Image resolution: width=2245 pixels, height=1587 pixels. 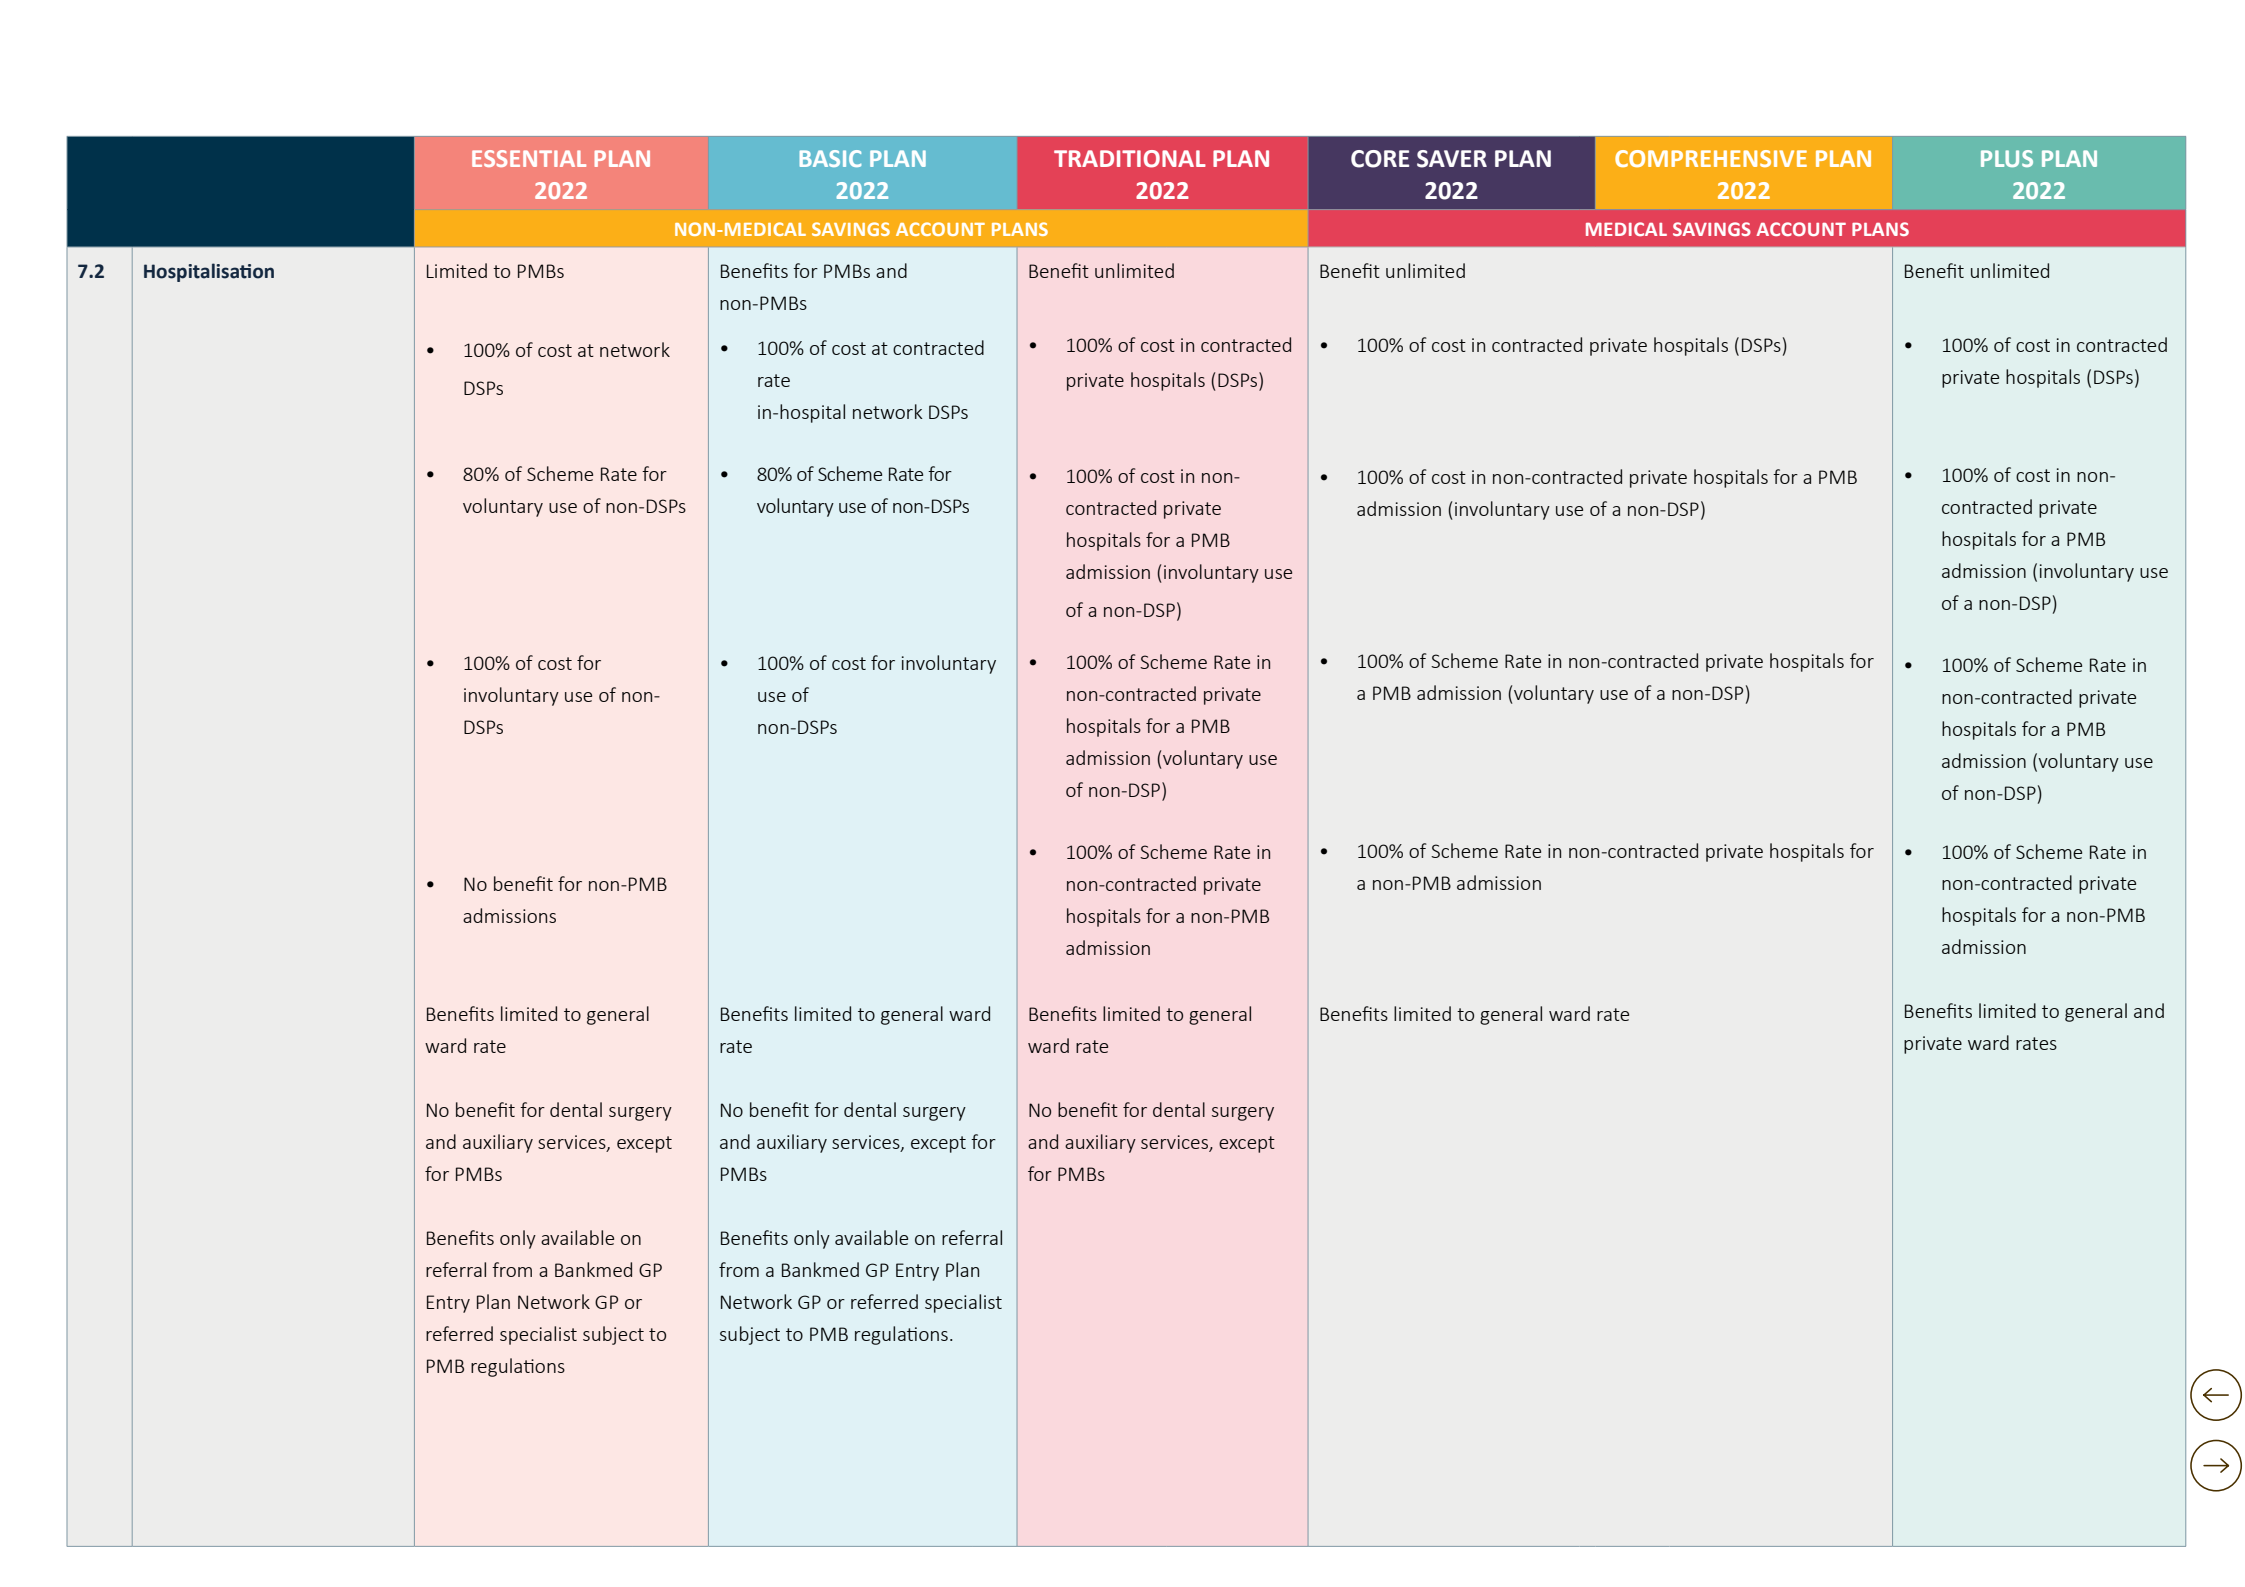 What do you see at coordinates (2007, 158) in the screenshot?
I see `PLUS` at bounding box center [2007, 158].
